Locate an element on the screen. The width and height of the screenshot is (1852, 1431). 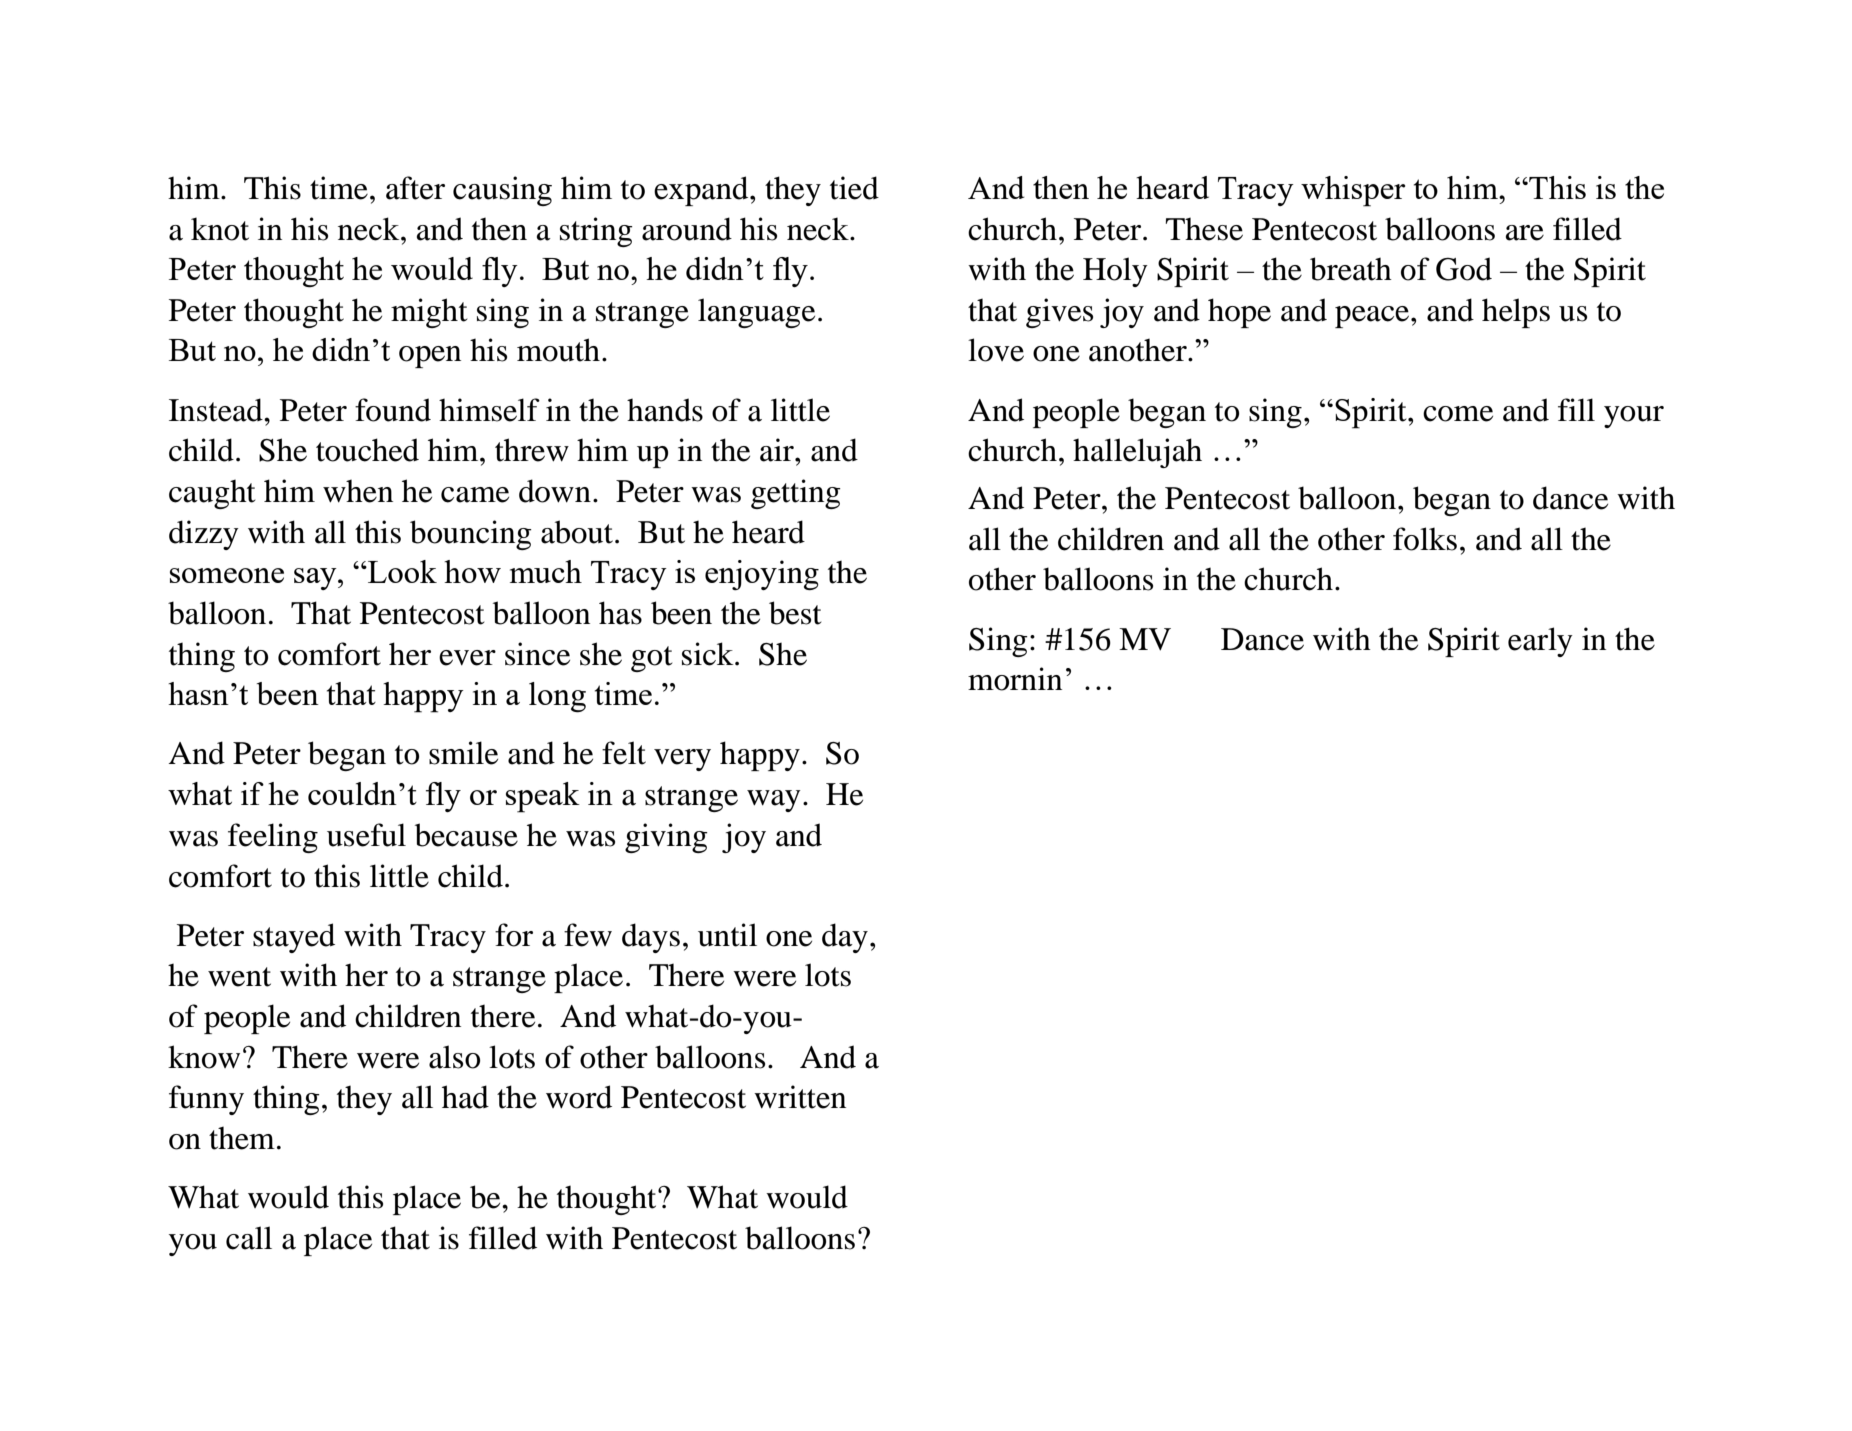
touched is located at coordinates (367, 450).
